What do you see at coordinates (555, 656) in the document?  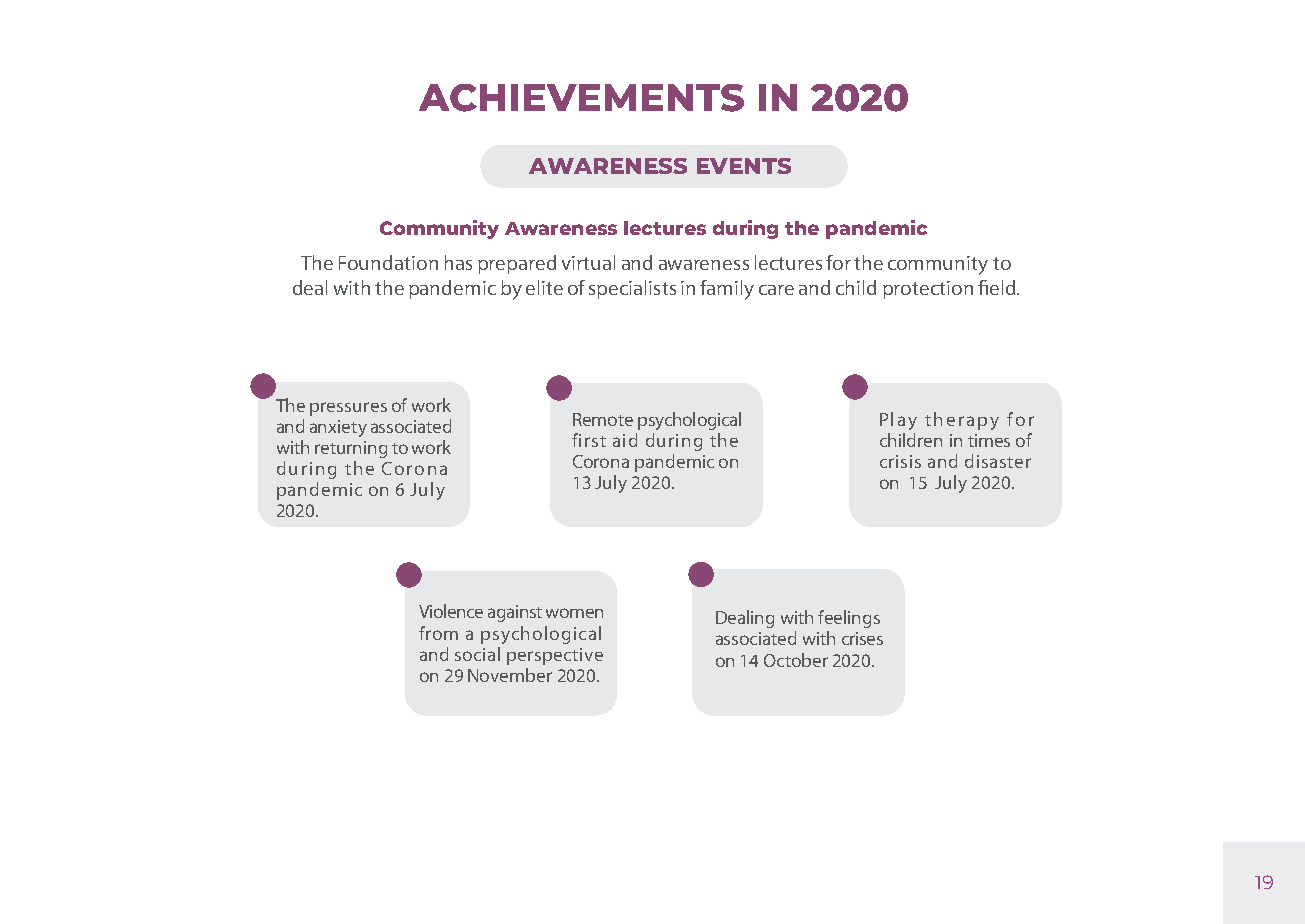 I see `perspective` at bounding box center [555, 656].
